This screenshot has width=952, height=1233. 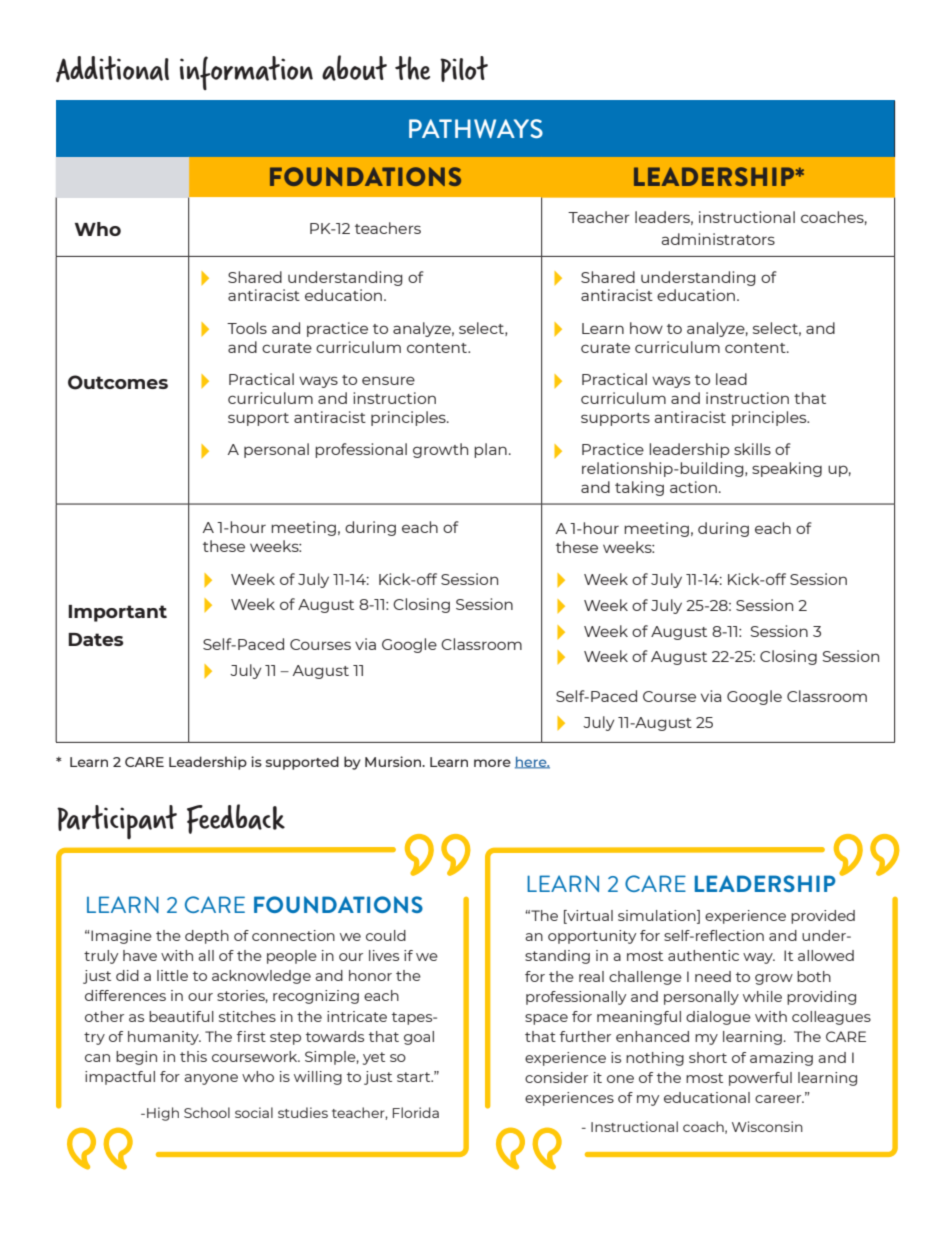 I want to click on simulation, so click(x=658, y=915).
